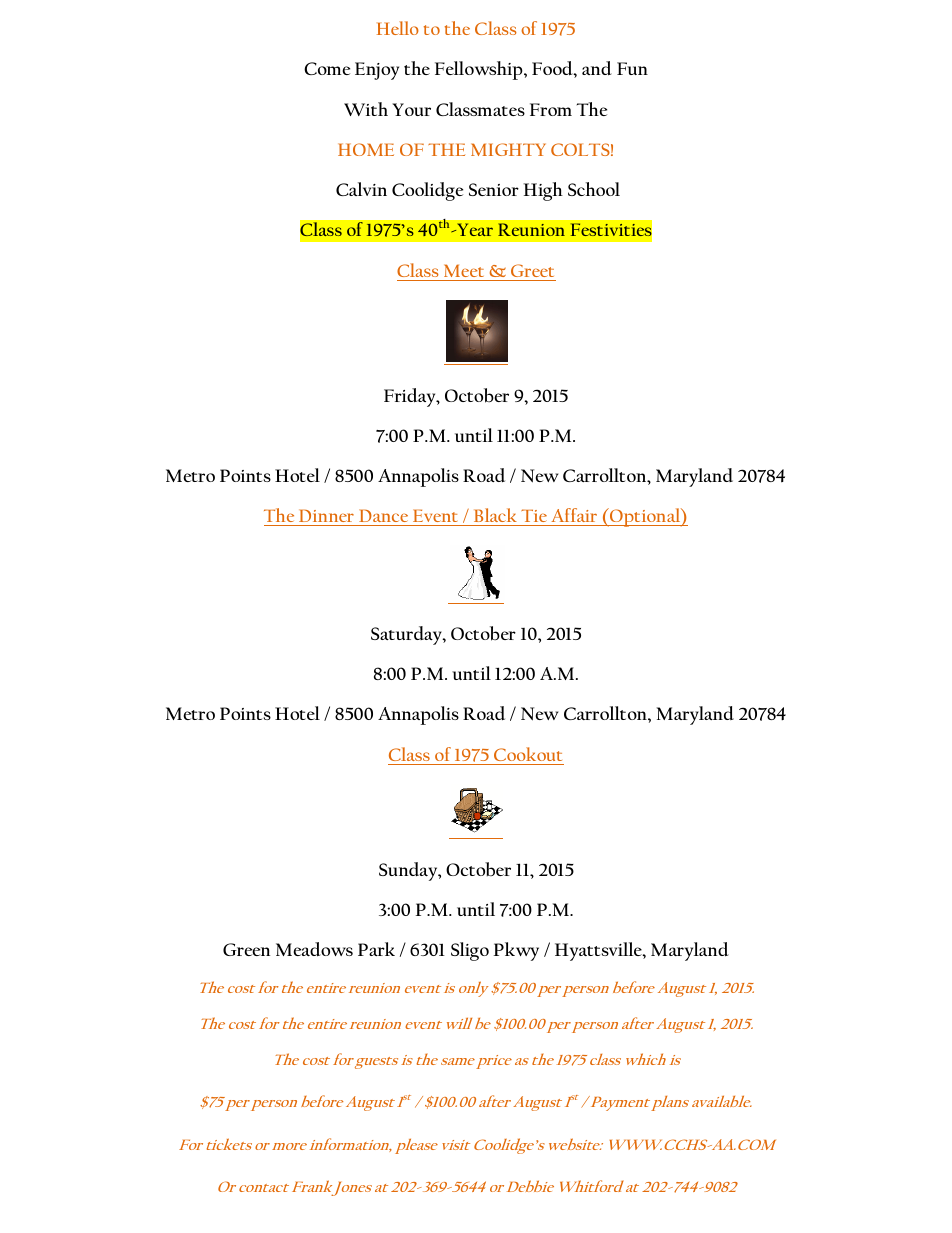  What do you see at coordinates (327, 68) in the screenshot?
I see `Come` at bounding box center [327, 68].
